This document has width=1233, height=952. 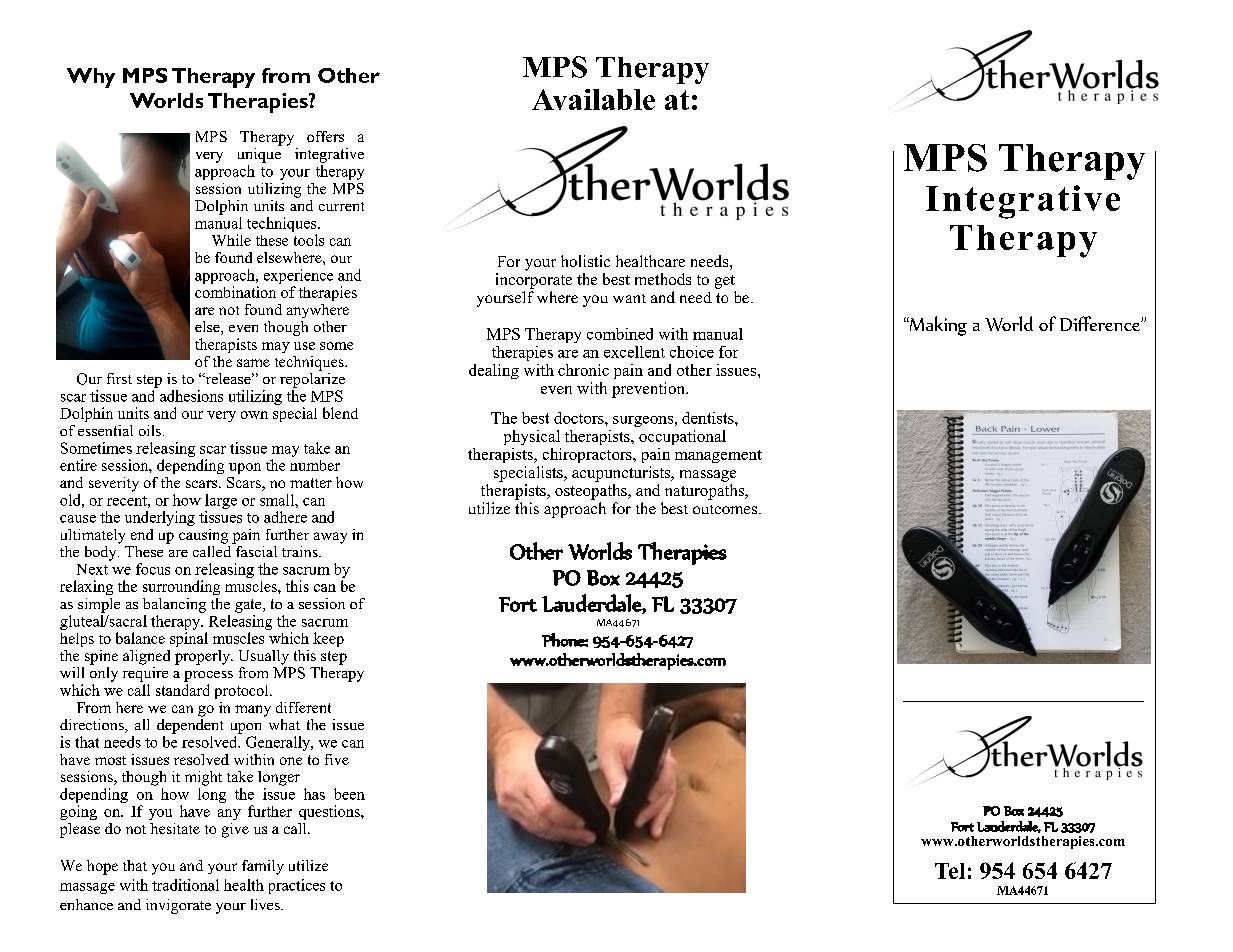 What do you see at coordinates (593, 99) in the document?
I see `Available` at bounding box center [593, 99].
